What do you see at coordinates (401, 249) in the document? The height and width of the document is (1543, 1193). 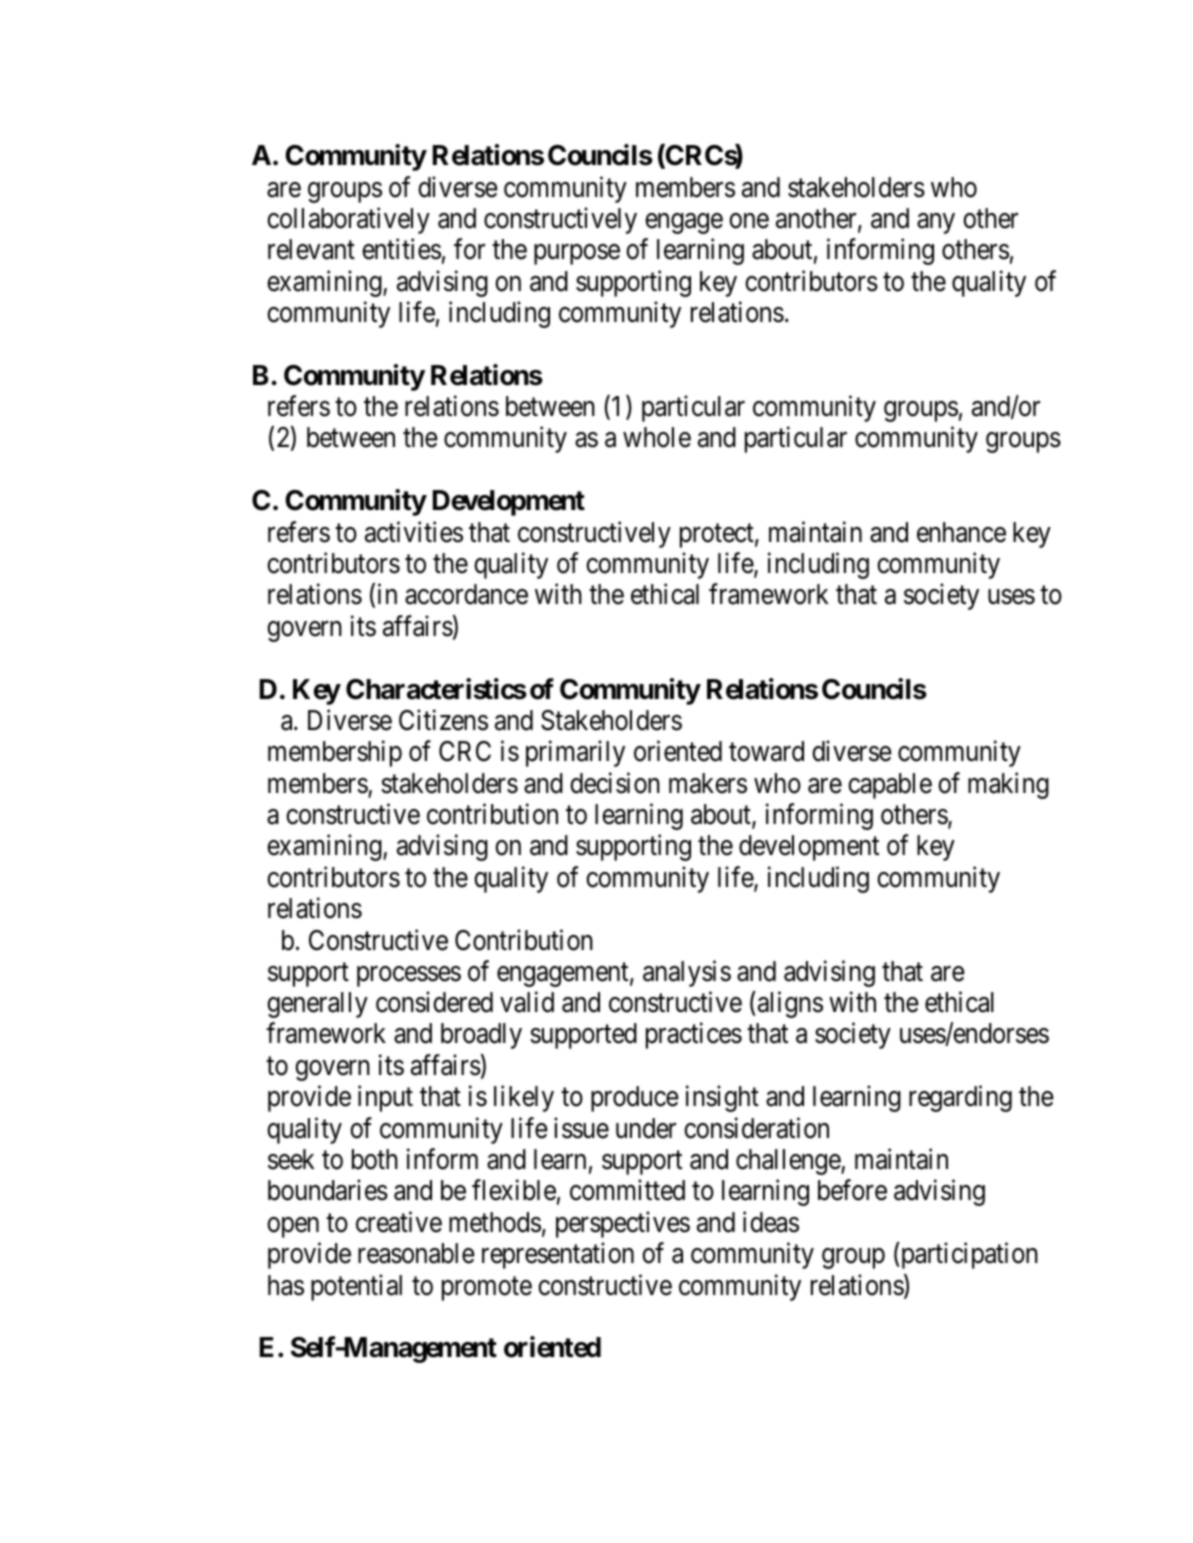 I see `entities` at bounding box center [401, 249].
